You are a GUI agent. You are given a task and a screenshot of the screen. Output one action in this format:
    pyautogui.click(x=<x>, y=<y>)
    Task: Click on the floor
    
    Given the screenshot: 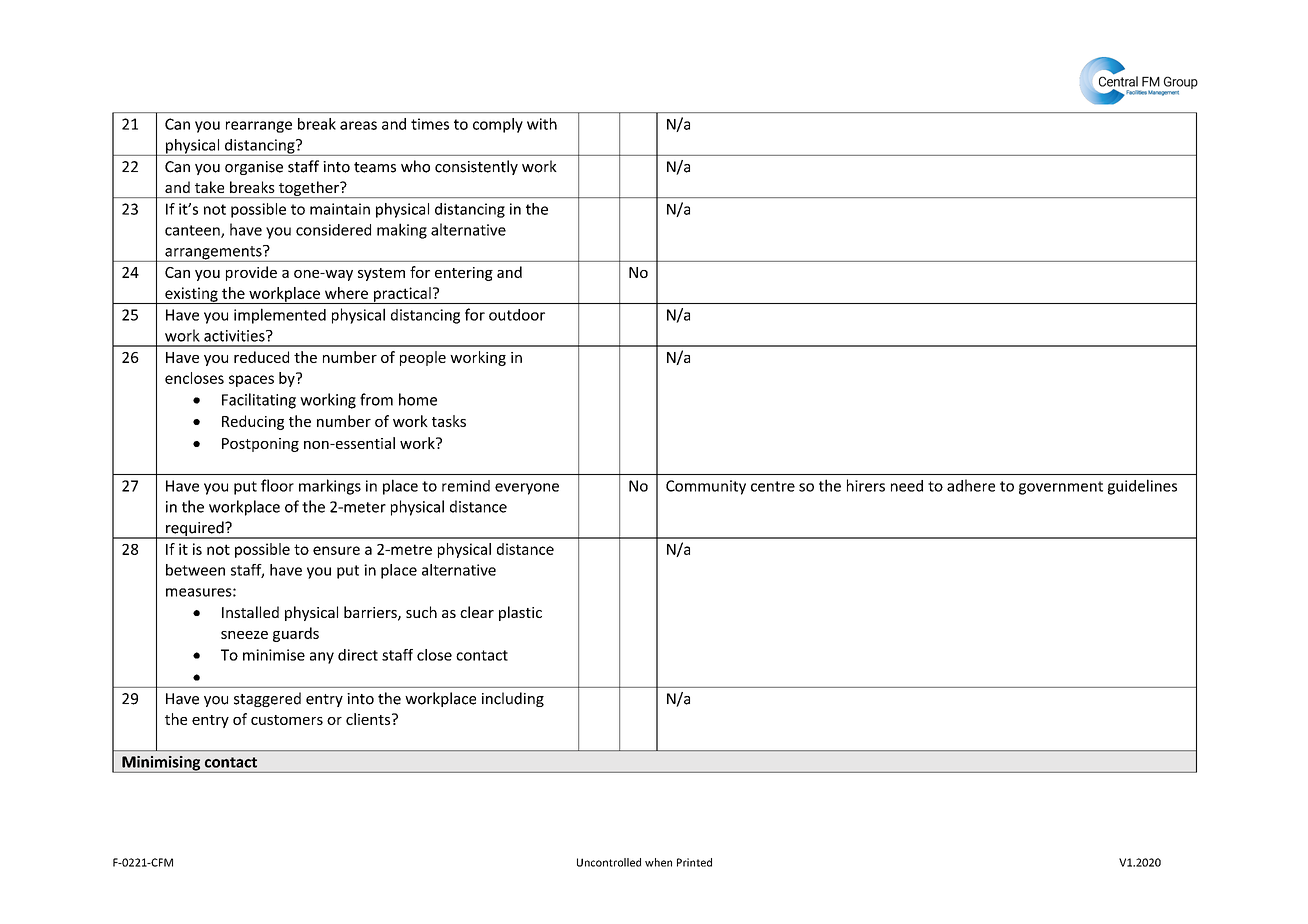 What is the action you would take?
    pyautogui.click(x=277, y=485)
